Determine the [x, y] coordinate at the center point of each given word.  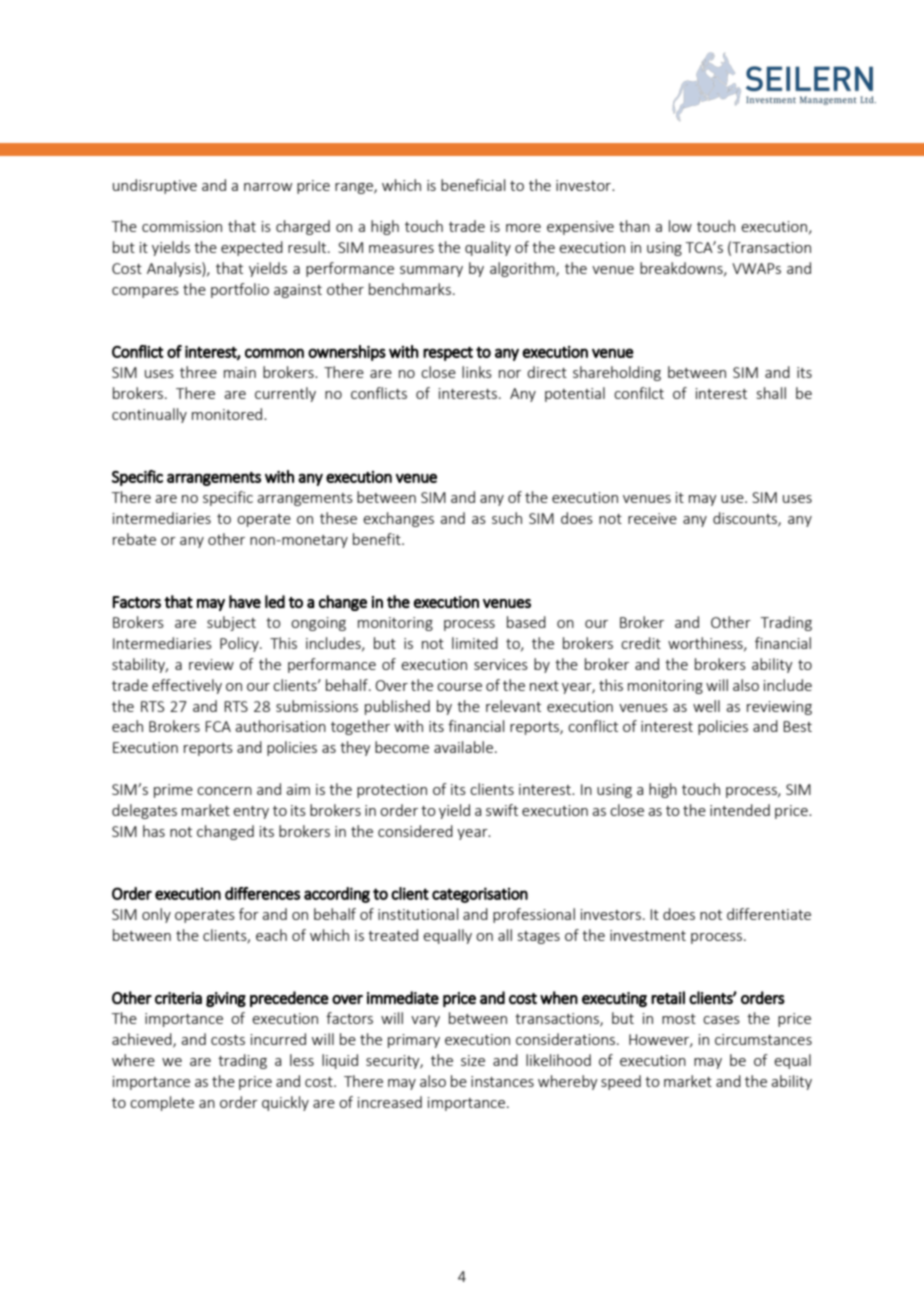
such [507, 518]
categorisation [480, 895]
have [245, 601]
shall [771, 393]
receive [652, 518]
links [477, 372]
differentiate [769, 914]
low [680, 226]
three [198, 372]
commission [182, 226]
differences [262, 893]
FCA [218, 726]
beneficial [473, 185]
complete [162, 1103]
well [706, 706]
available [465, 747]
